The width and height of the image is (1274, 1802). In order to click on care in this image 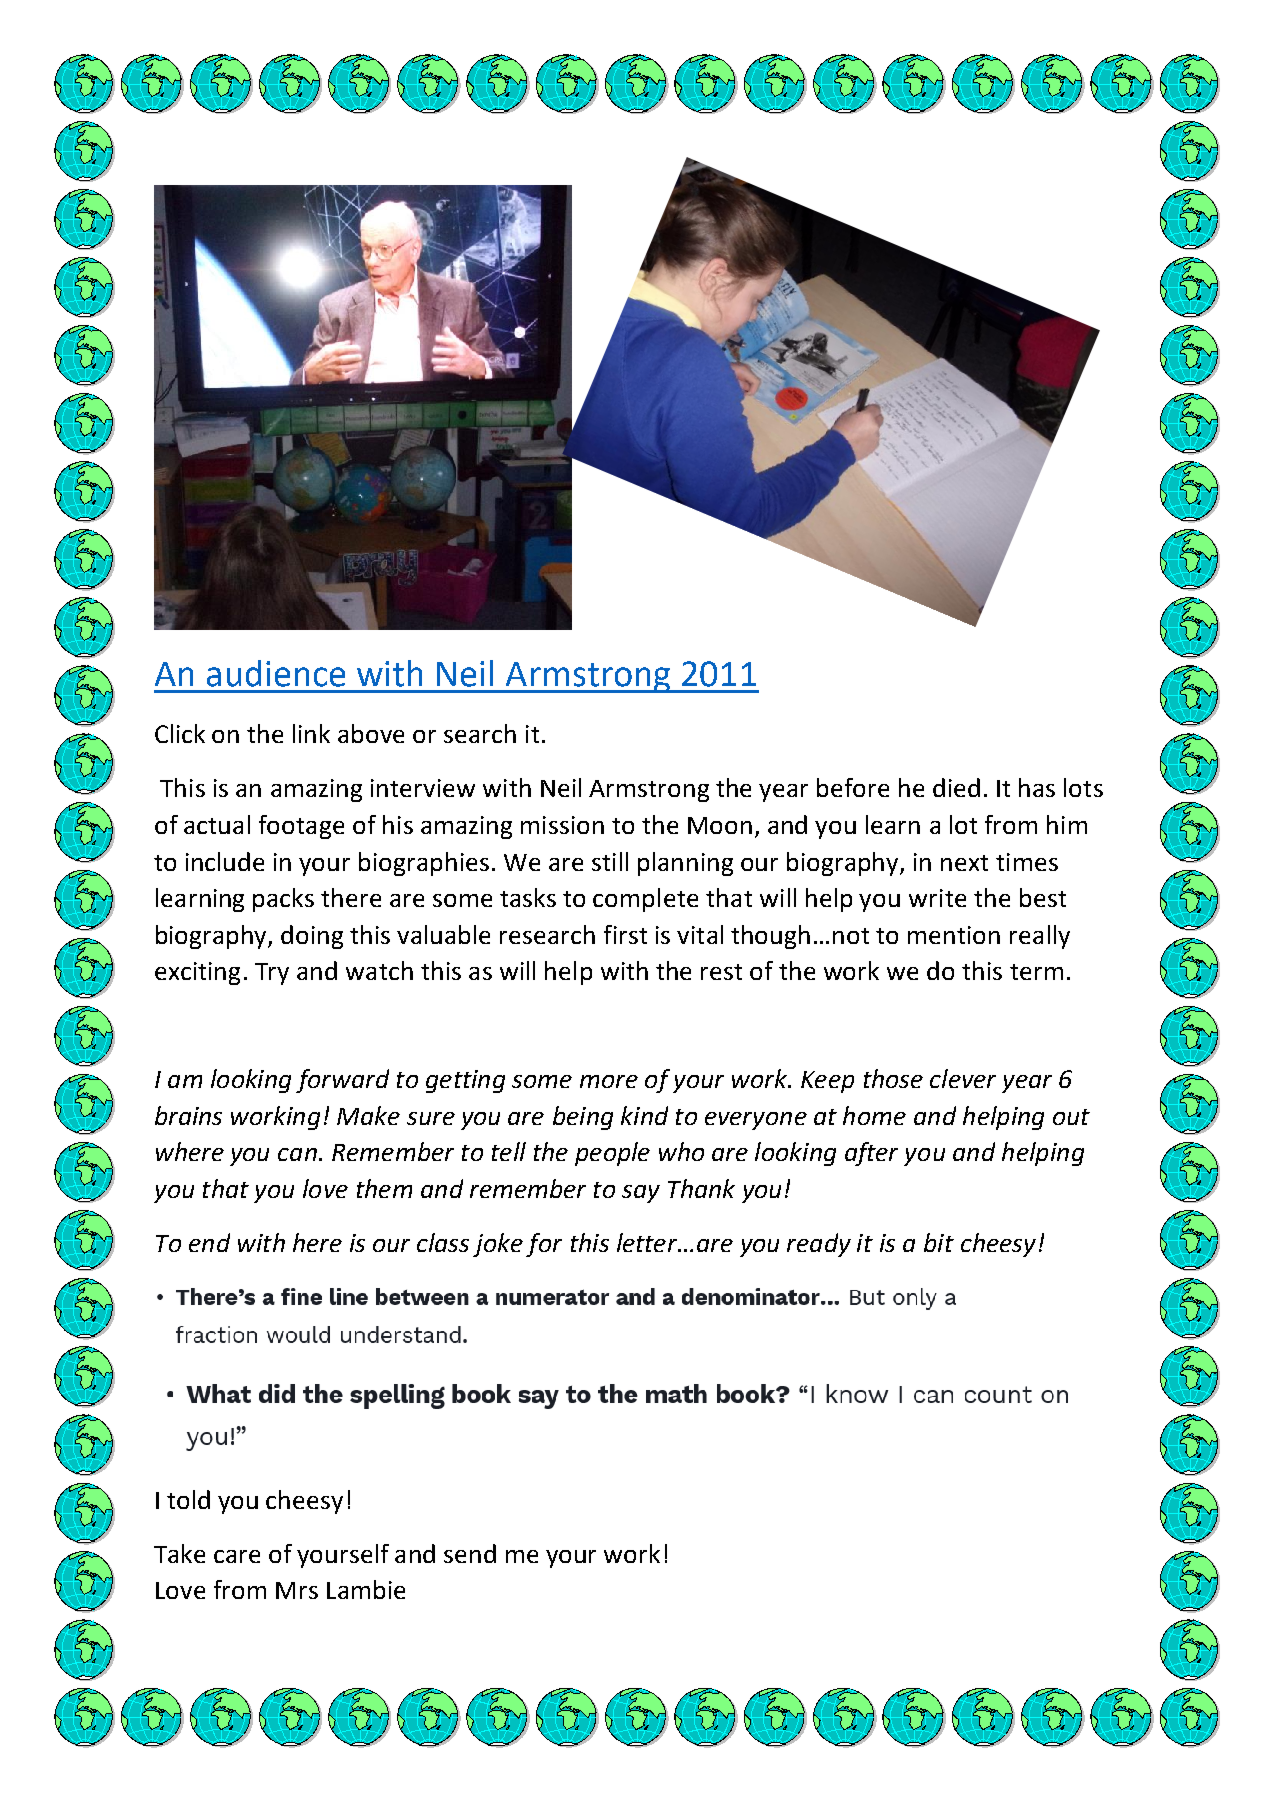, I will do `click(237, 1556)`.
